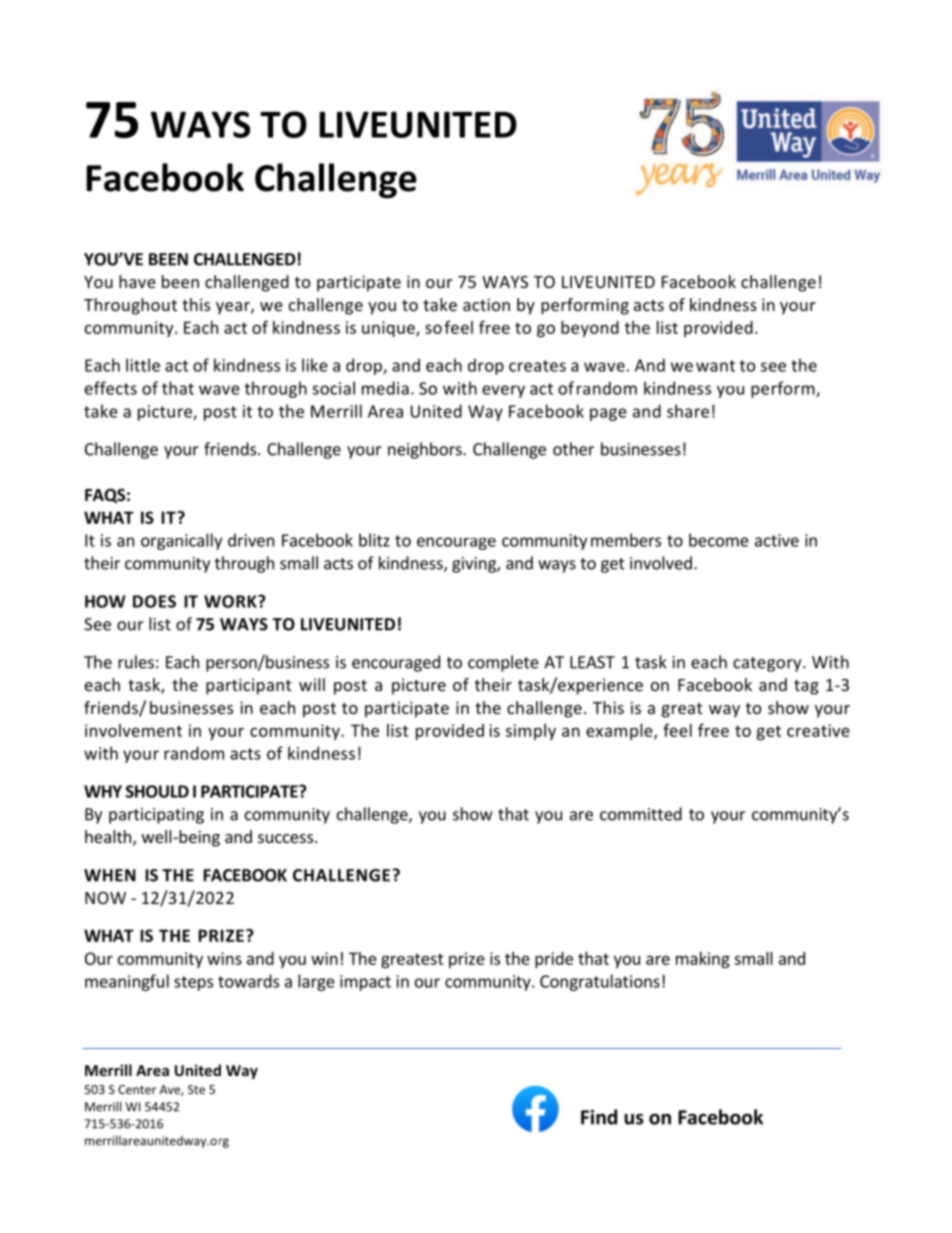  What do you see at coordinates (486, 304) in the document?
I see `action` at bounding box center [486, 304].
